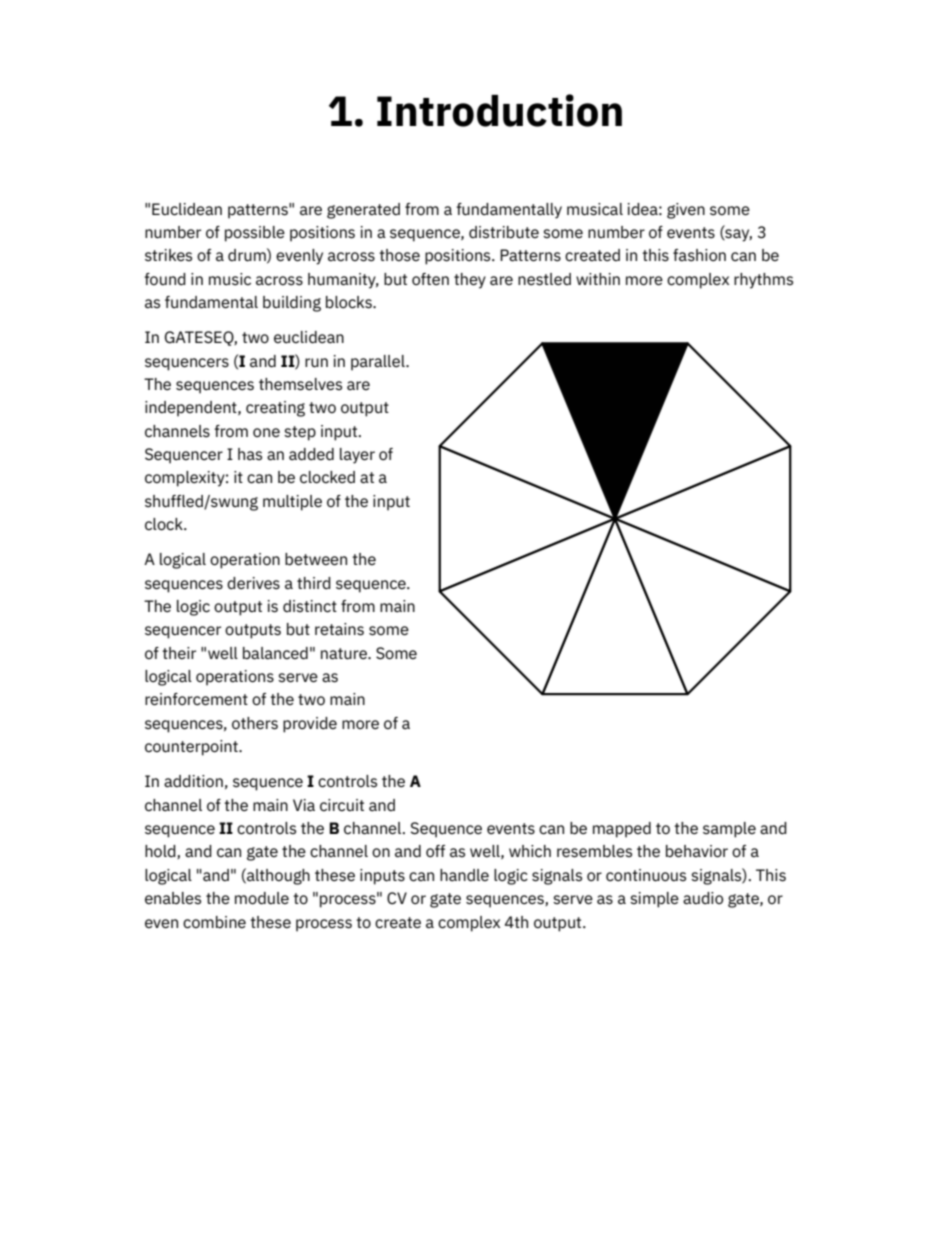 The height and width of the page is (1233, 952). What do you see at coordinates (255, 723) in the page?
I see `others` at bounding box center [255, 723].
